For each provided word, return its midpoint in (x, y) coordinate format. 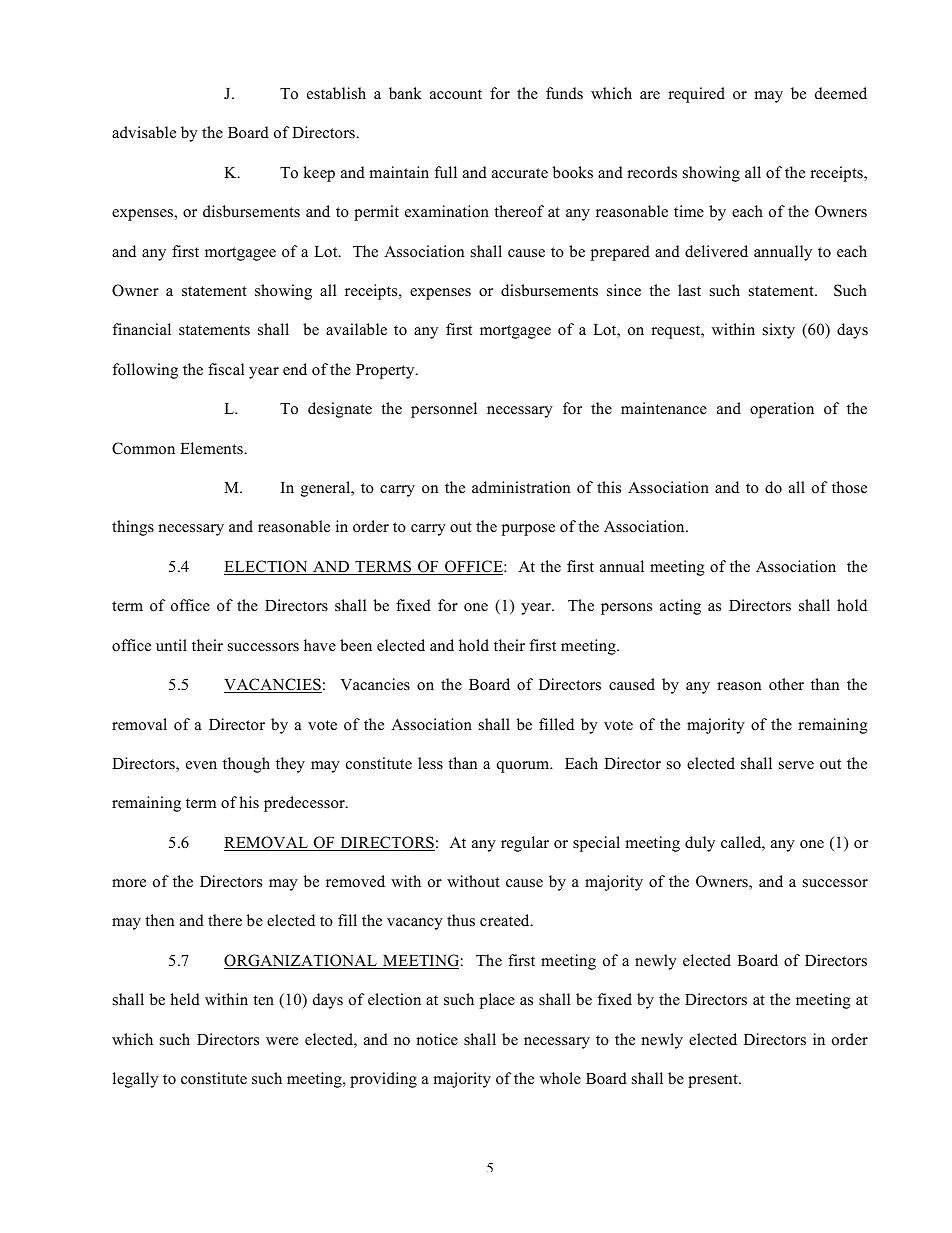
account (456, 94)
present (714, 1081)
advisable (144, 132)
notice (437, 1039)
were (282, 1041)
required (696, 95)
